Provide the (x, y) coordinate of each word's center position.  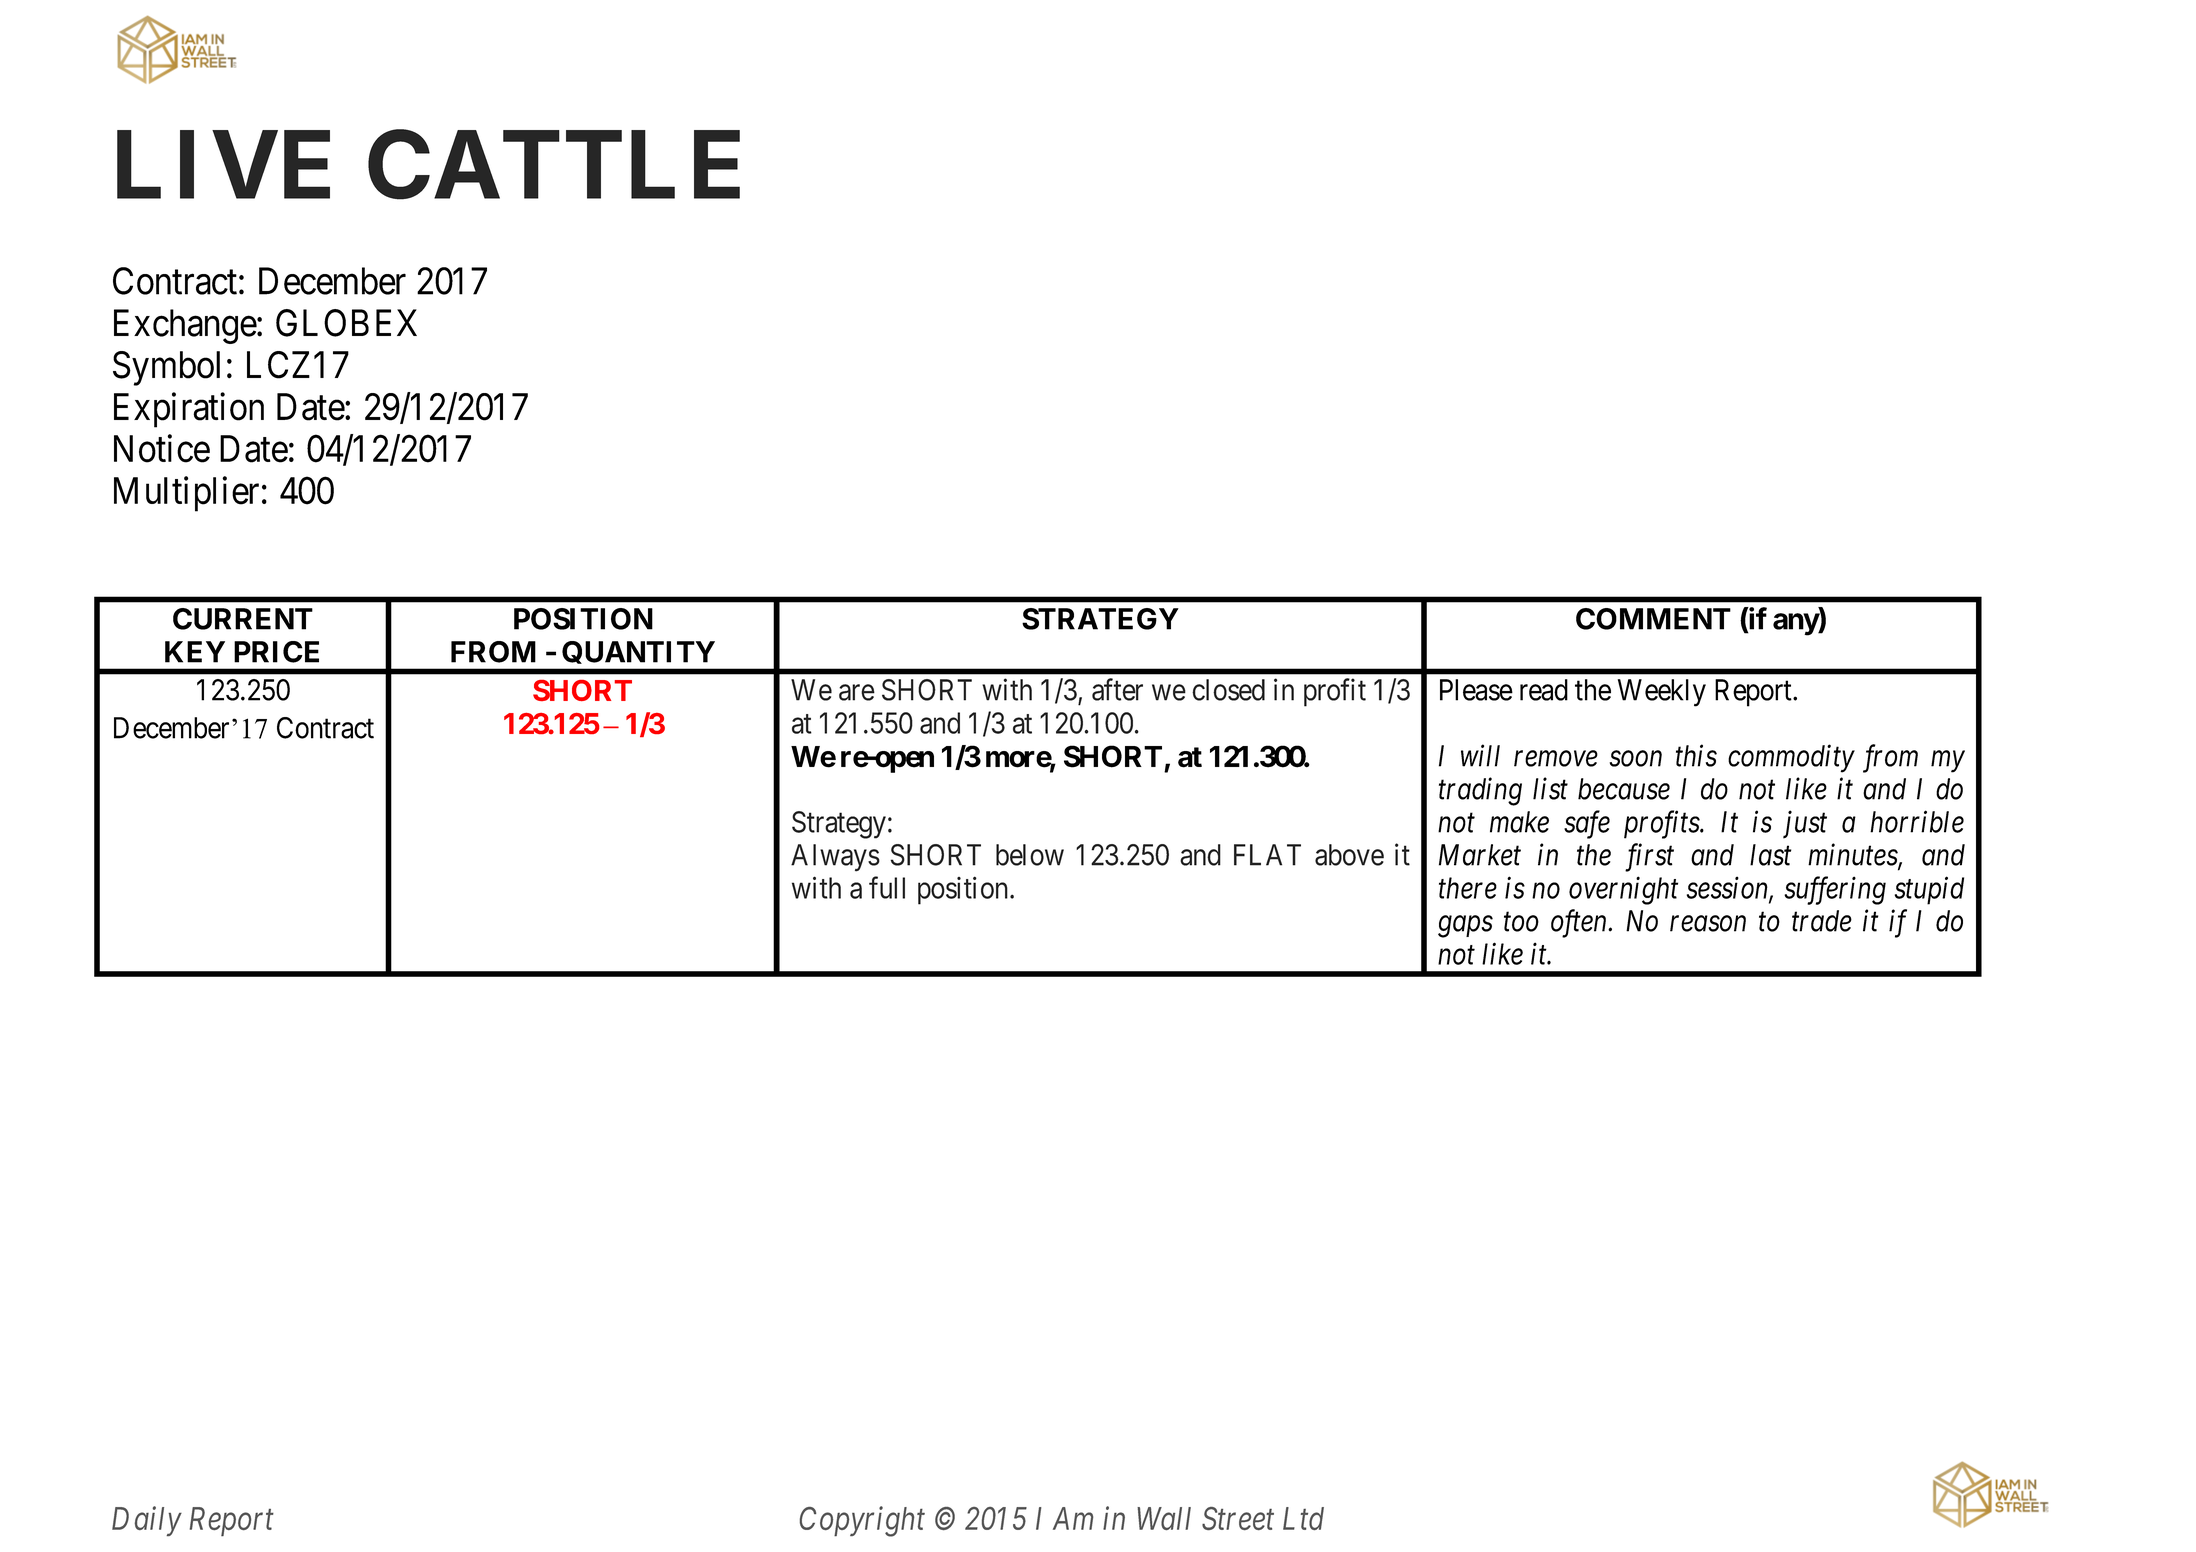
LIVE (223, 165)
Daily (147, 1521)
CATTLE (554, 165)
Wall (1164, 1518)
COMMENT (1653, 619)
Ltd (1303, 1518)
